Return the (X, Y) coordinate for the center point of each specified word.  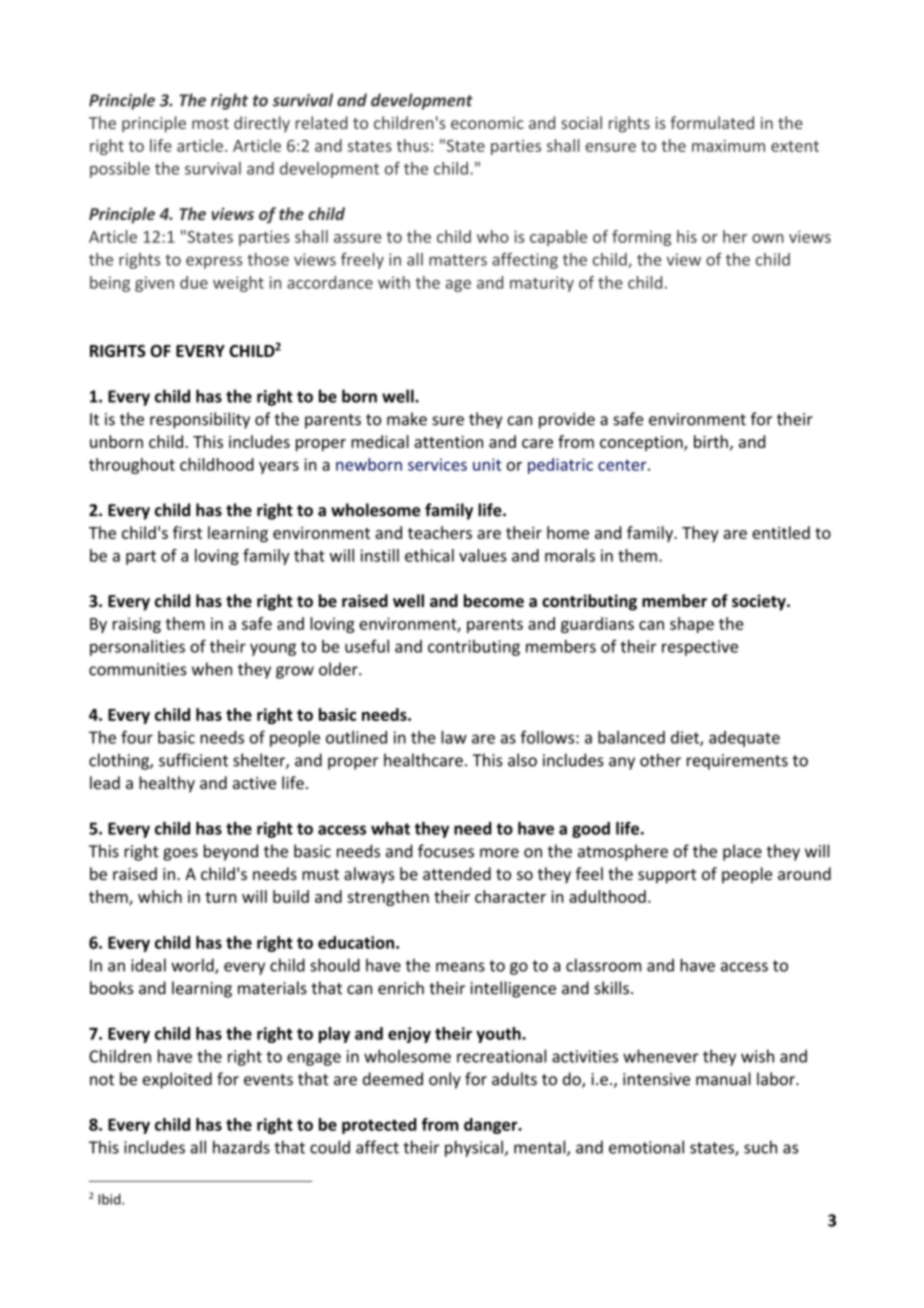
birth (711, 441)
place (742, 852)
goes (180, 854)
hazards (241, 1147)
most (210, 123)
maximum (728, 145)
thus (412, 145)
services (437, 464)
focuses (446, 851)
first (187, 532)
